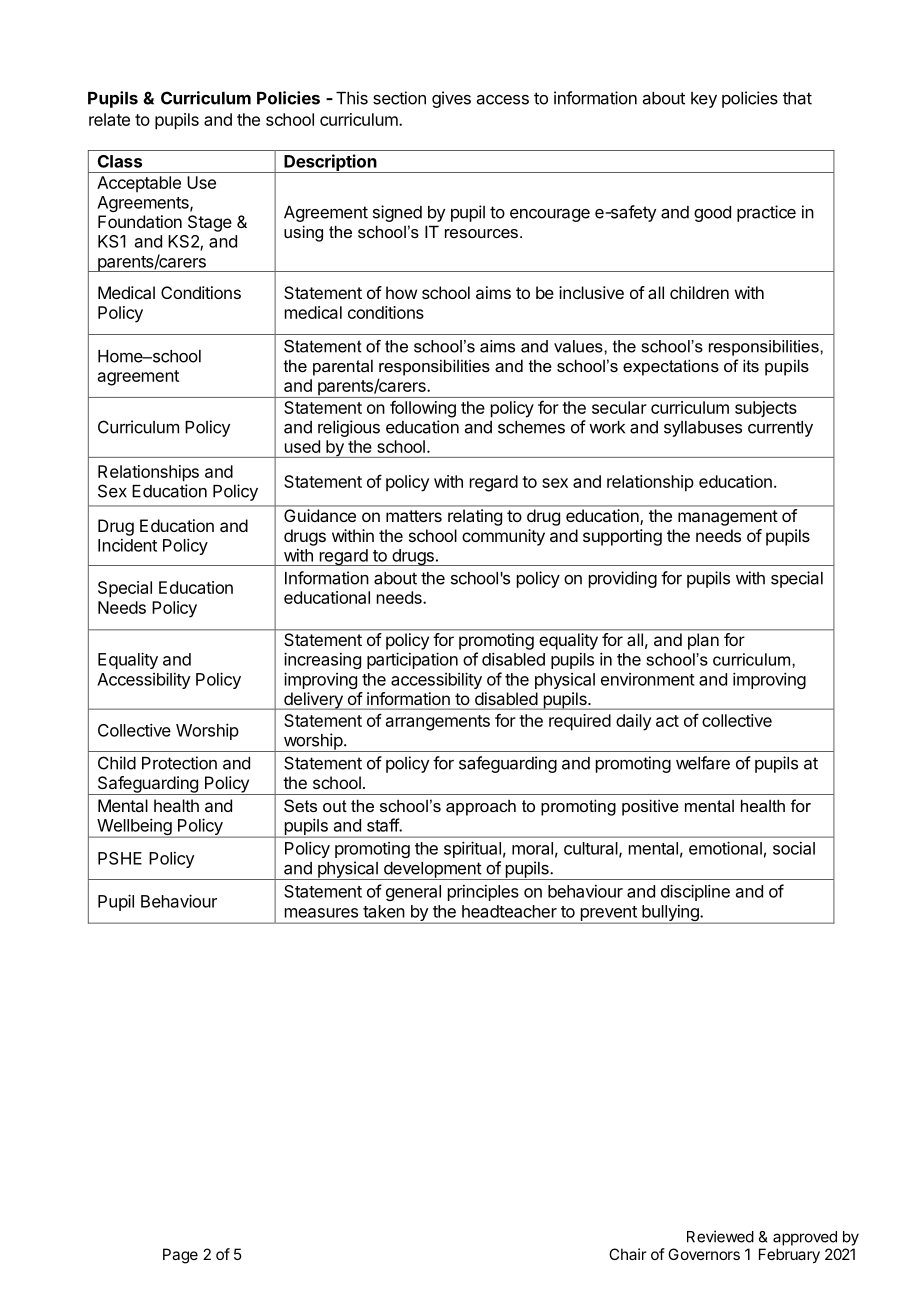 Image resolution: width=924 pixels, height=1307 pixels. I want to click on its, so click(751, 365).
